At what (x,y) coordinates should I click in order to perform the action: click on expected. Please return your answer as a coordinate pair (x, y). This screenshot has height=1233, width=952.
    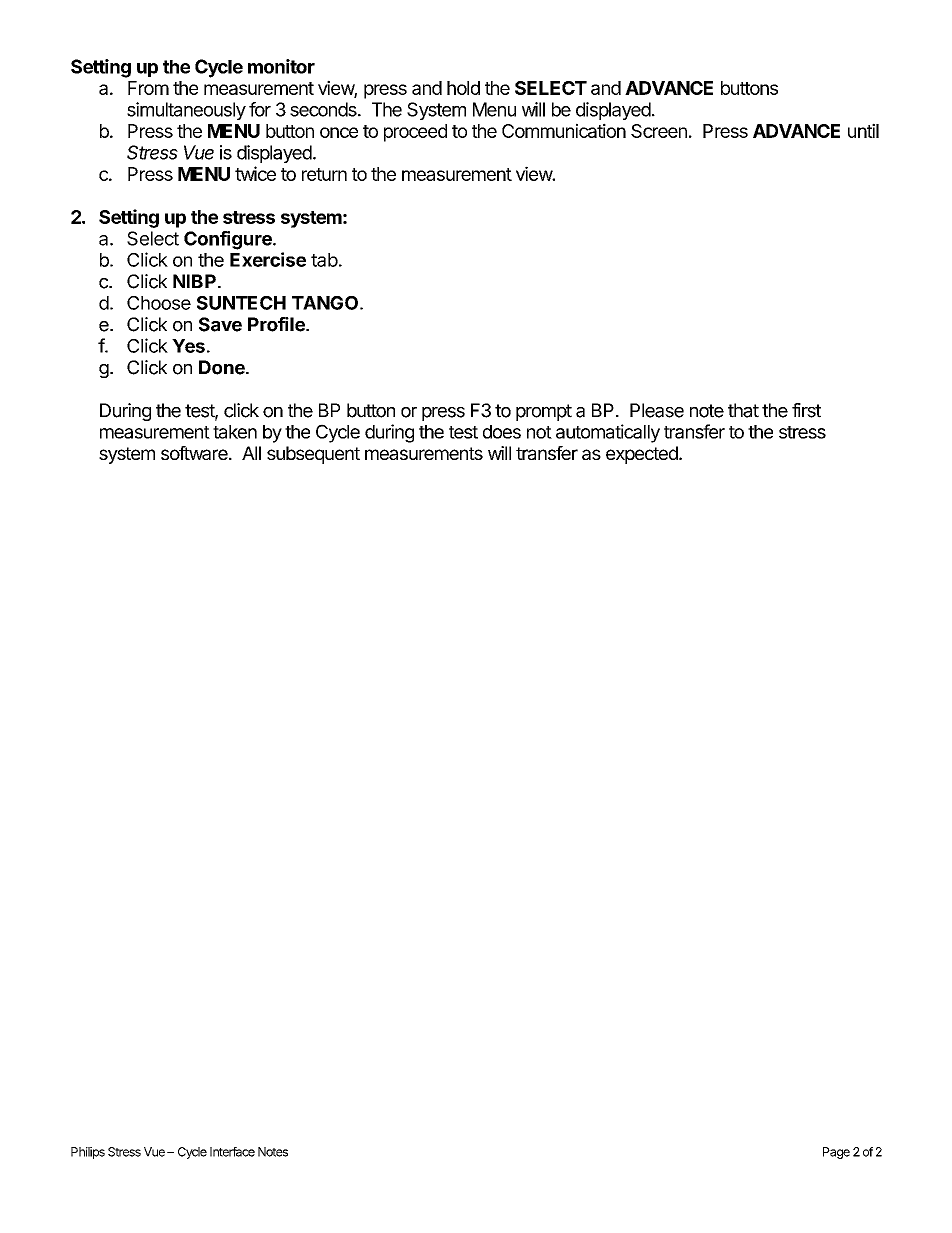
    Looking at the image, I should click on (643, 455).
